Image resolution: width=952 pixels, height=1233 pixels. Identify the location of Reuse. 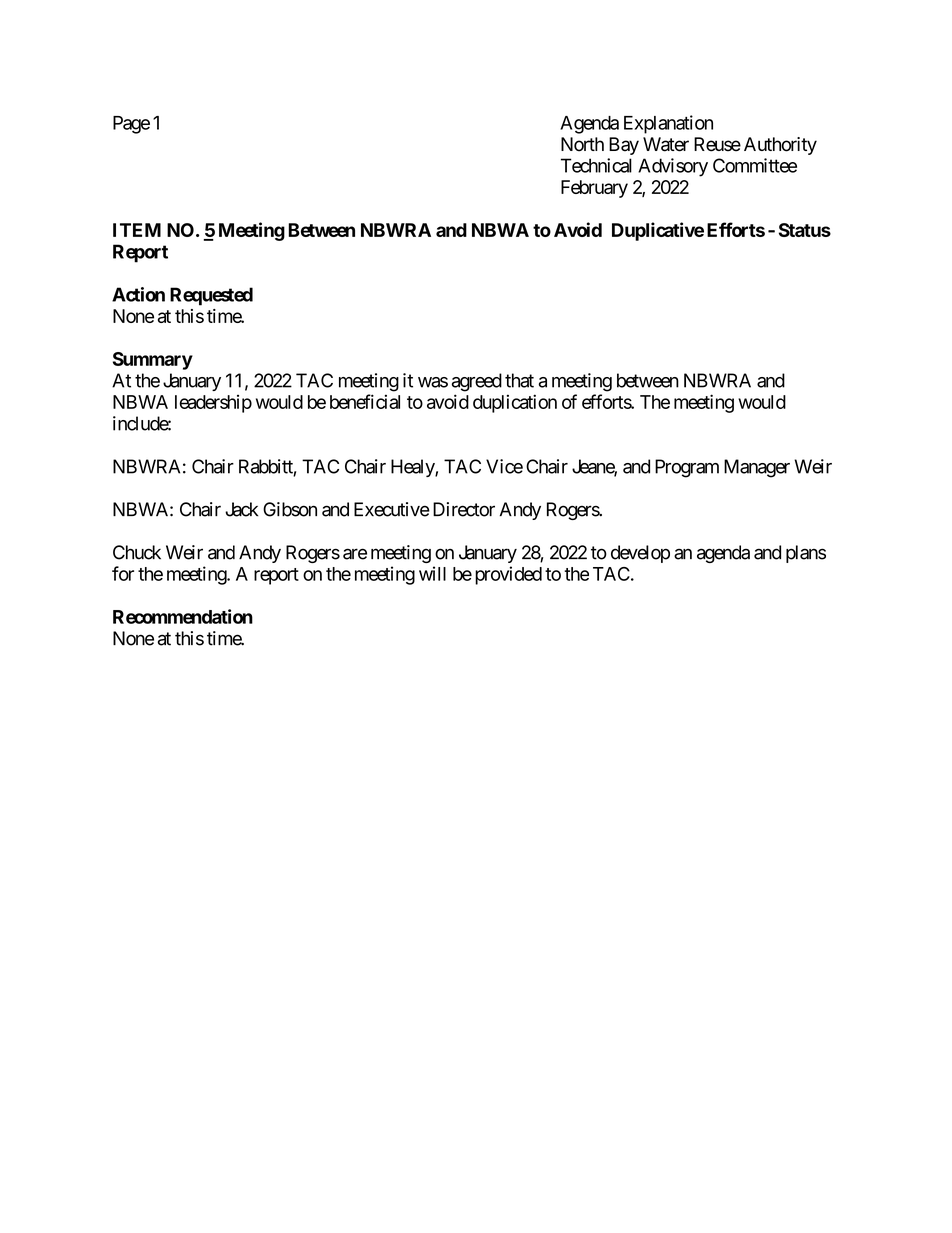
(717, 144).
